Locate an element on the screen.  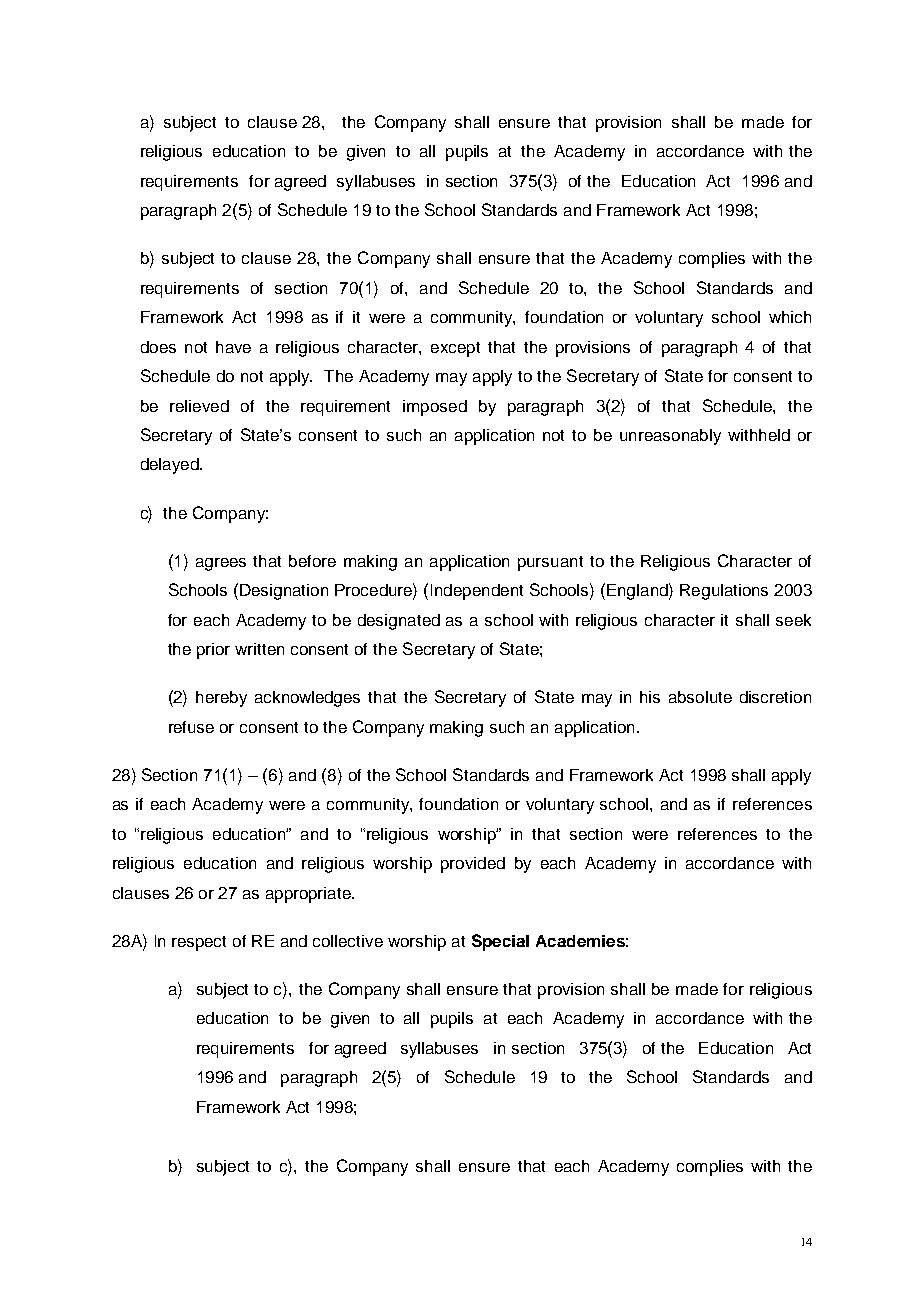
Regulations is located at coordinates (724, 592).
